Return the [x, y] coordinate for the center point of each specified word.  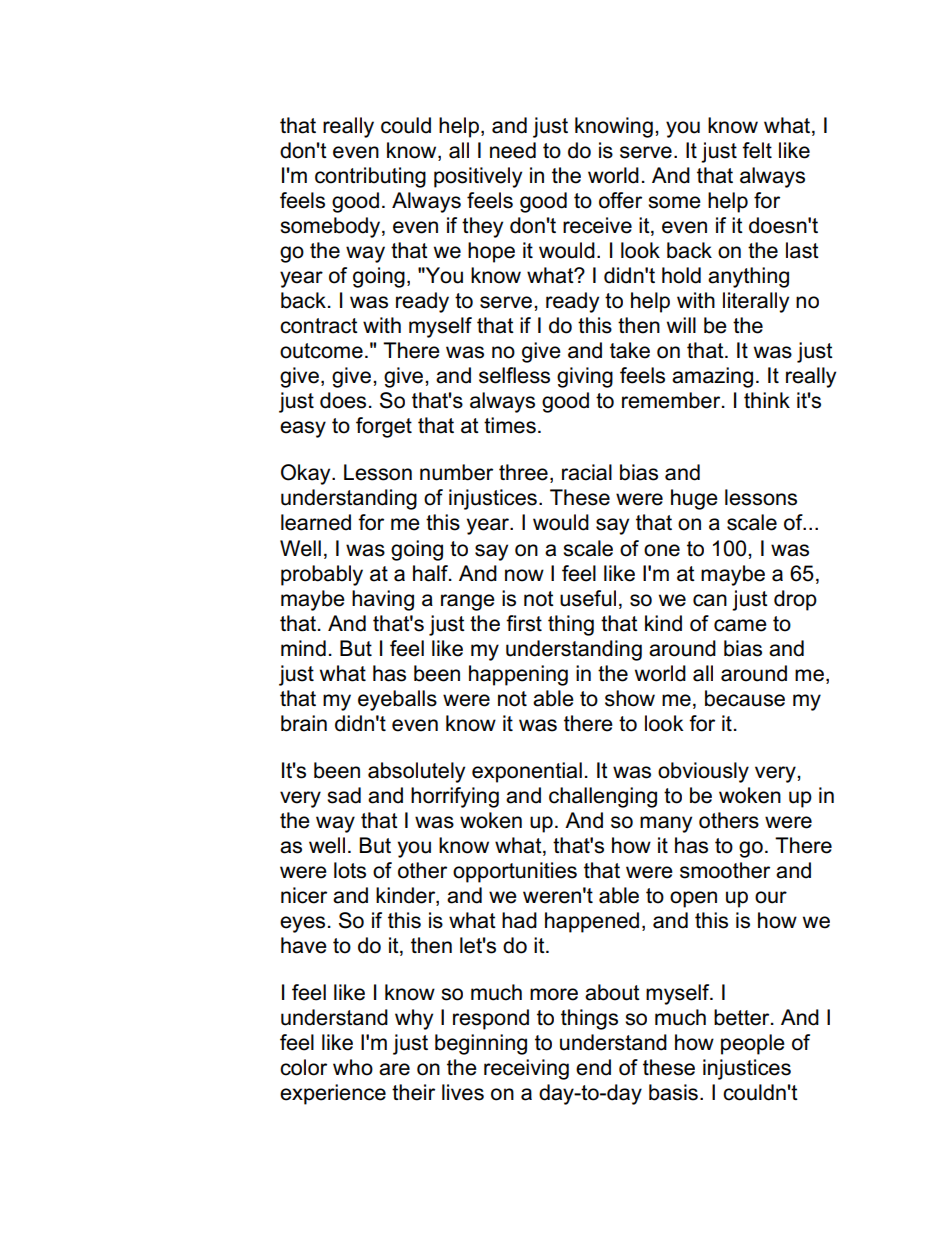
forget [384, 427]
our [771, 897]
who [353, 1067]
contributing [370, 177]
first [524, 623]
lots [350, 870]
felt [757, 150]
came [740, 625]
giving [585, 377]
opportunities [515, 872]
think [767, 400]
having [383, 600]
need [513, 150]
